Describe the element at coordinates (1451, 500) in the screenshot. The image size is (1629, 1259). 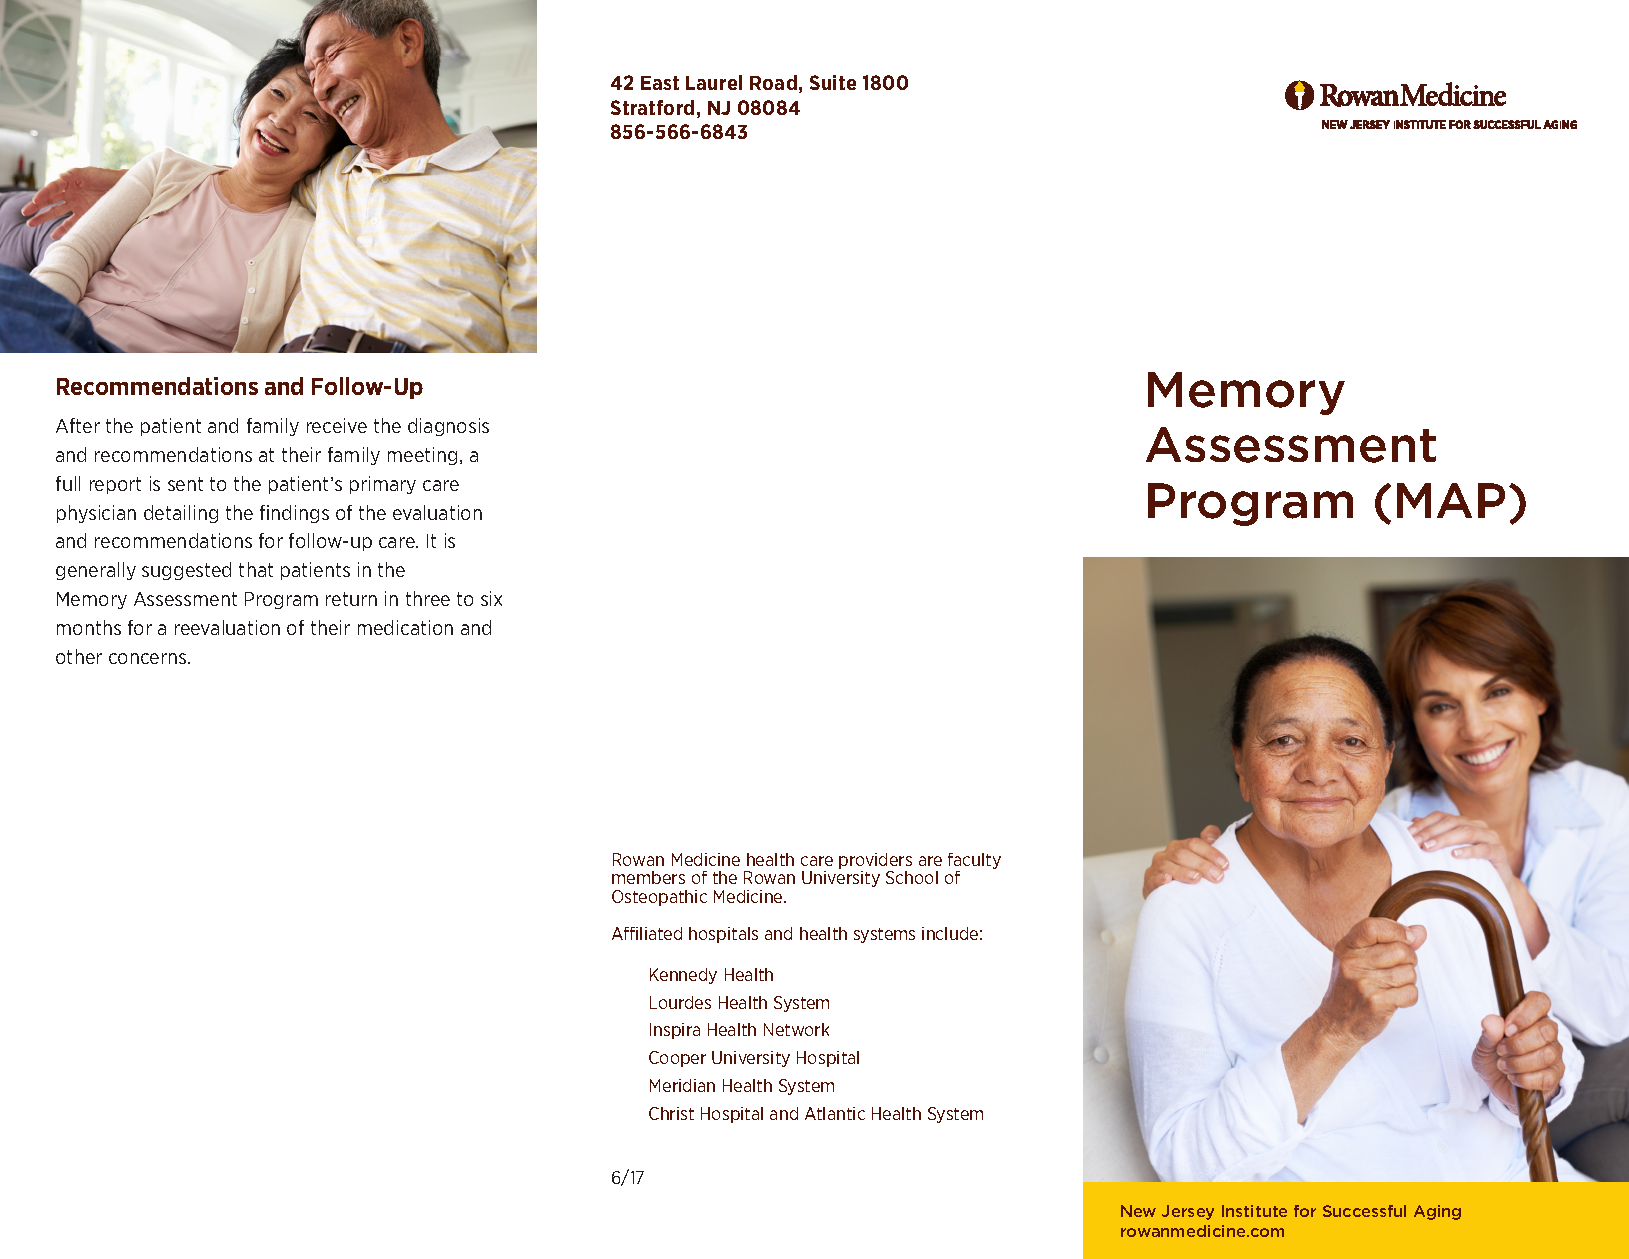
I see `MAP` at that location.
